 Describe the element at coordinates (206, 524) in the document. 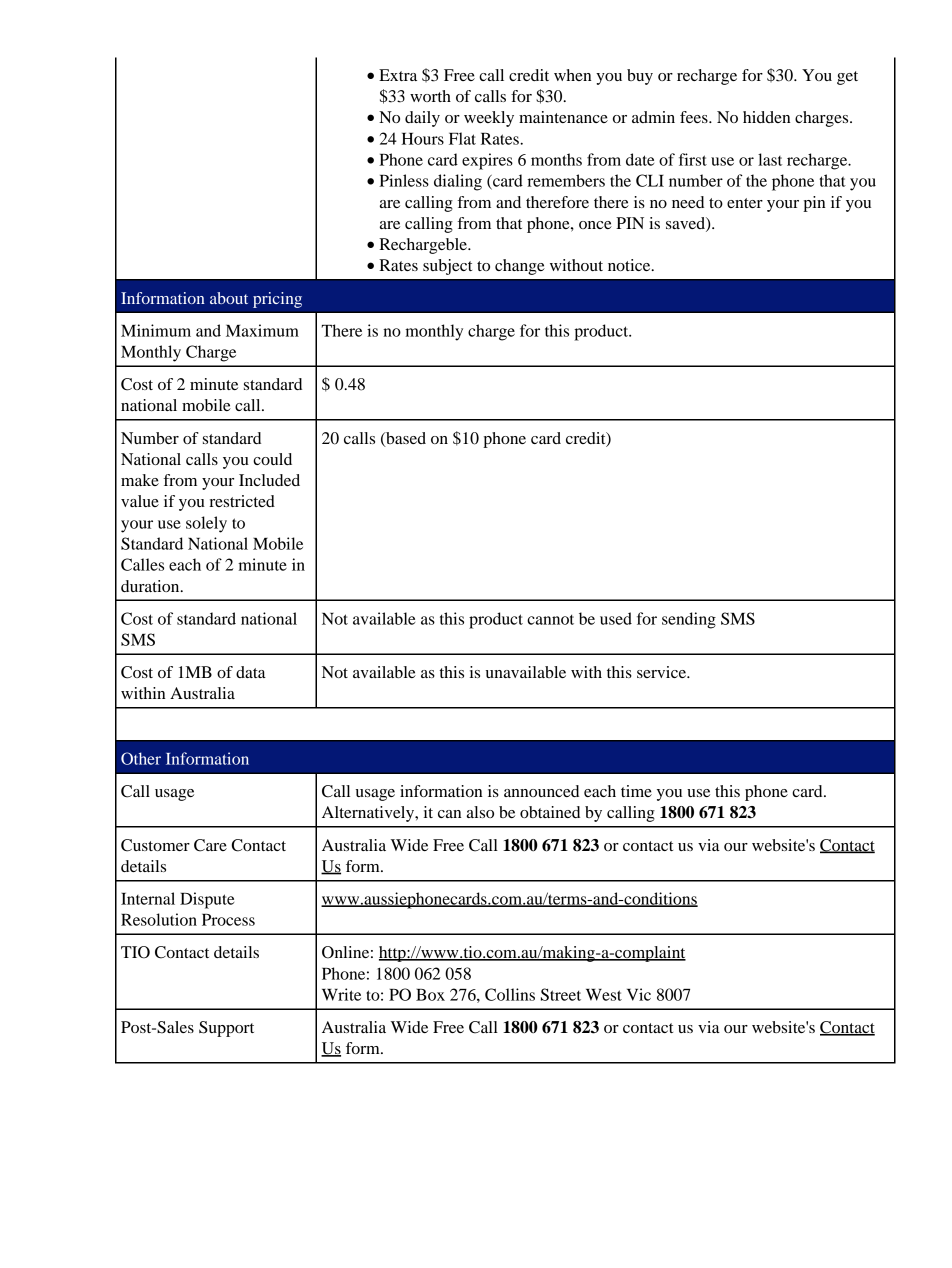

I see `solely` at that location.
